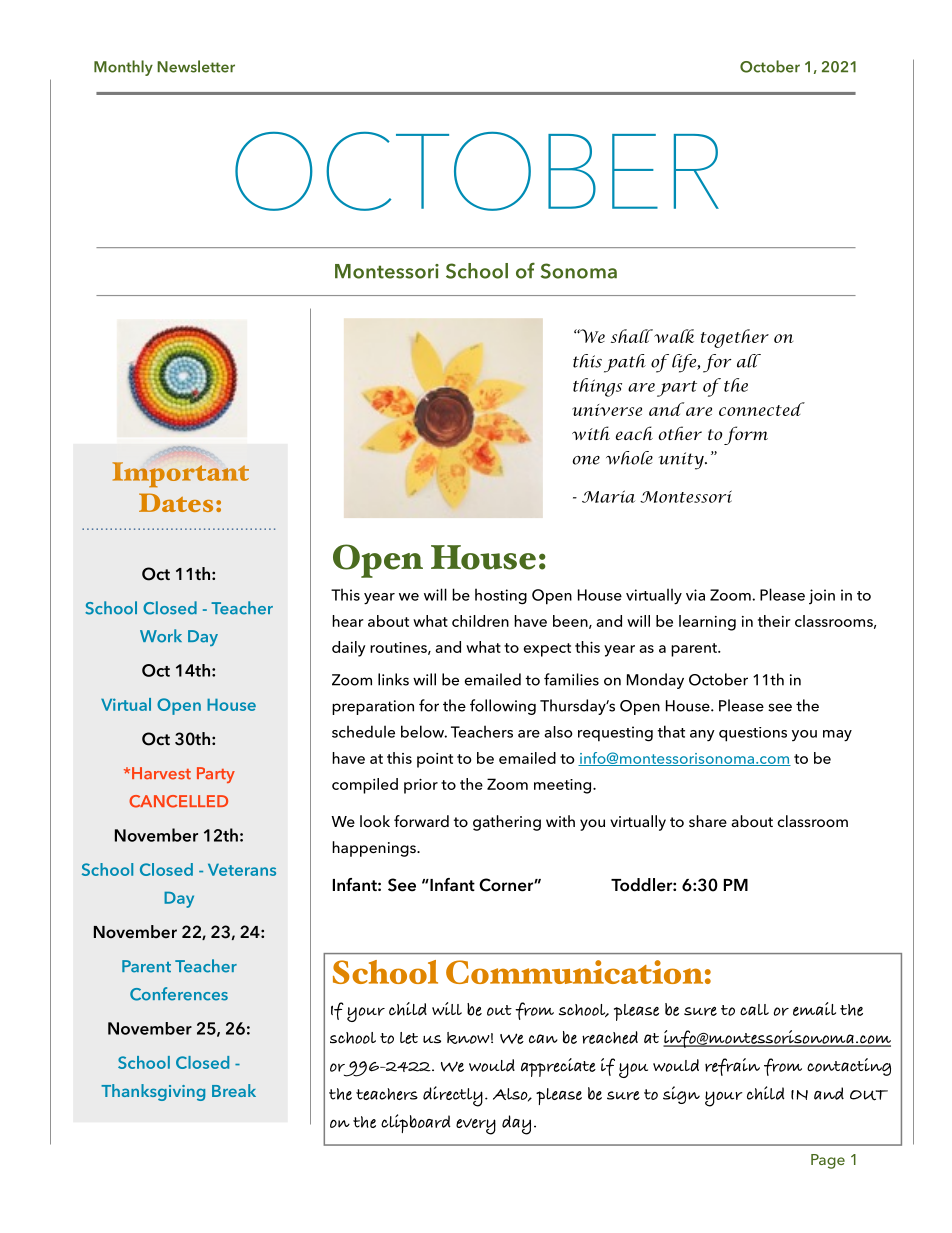  I want to click on Newsletter, so click(196, 66).
